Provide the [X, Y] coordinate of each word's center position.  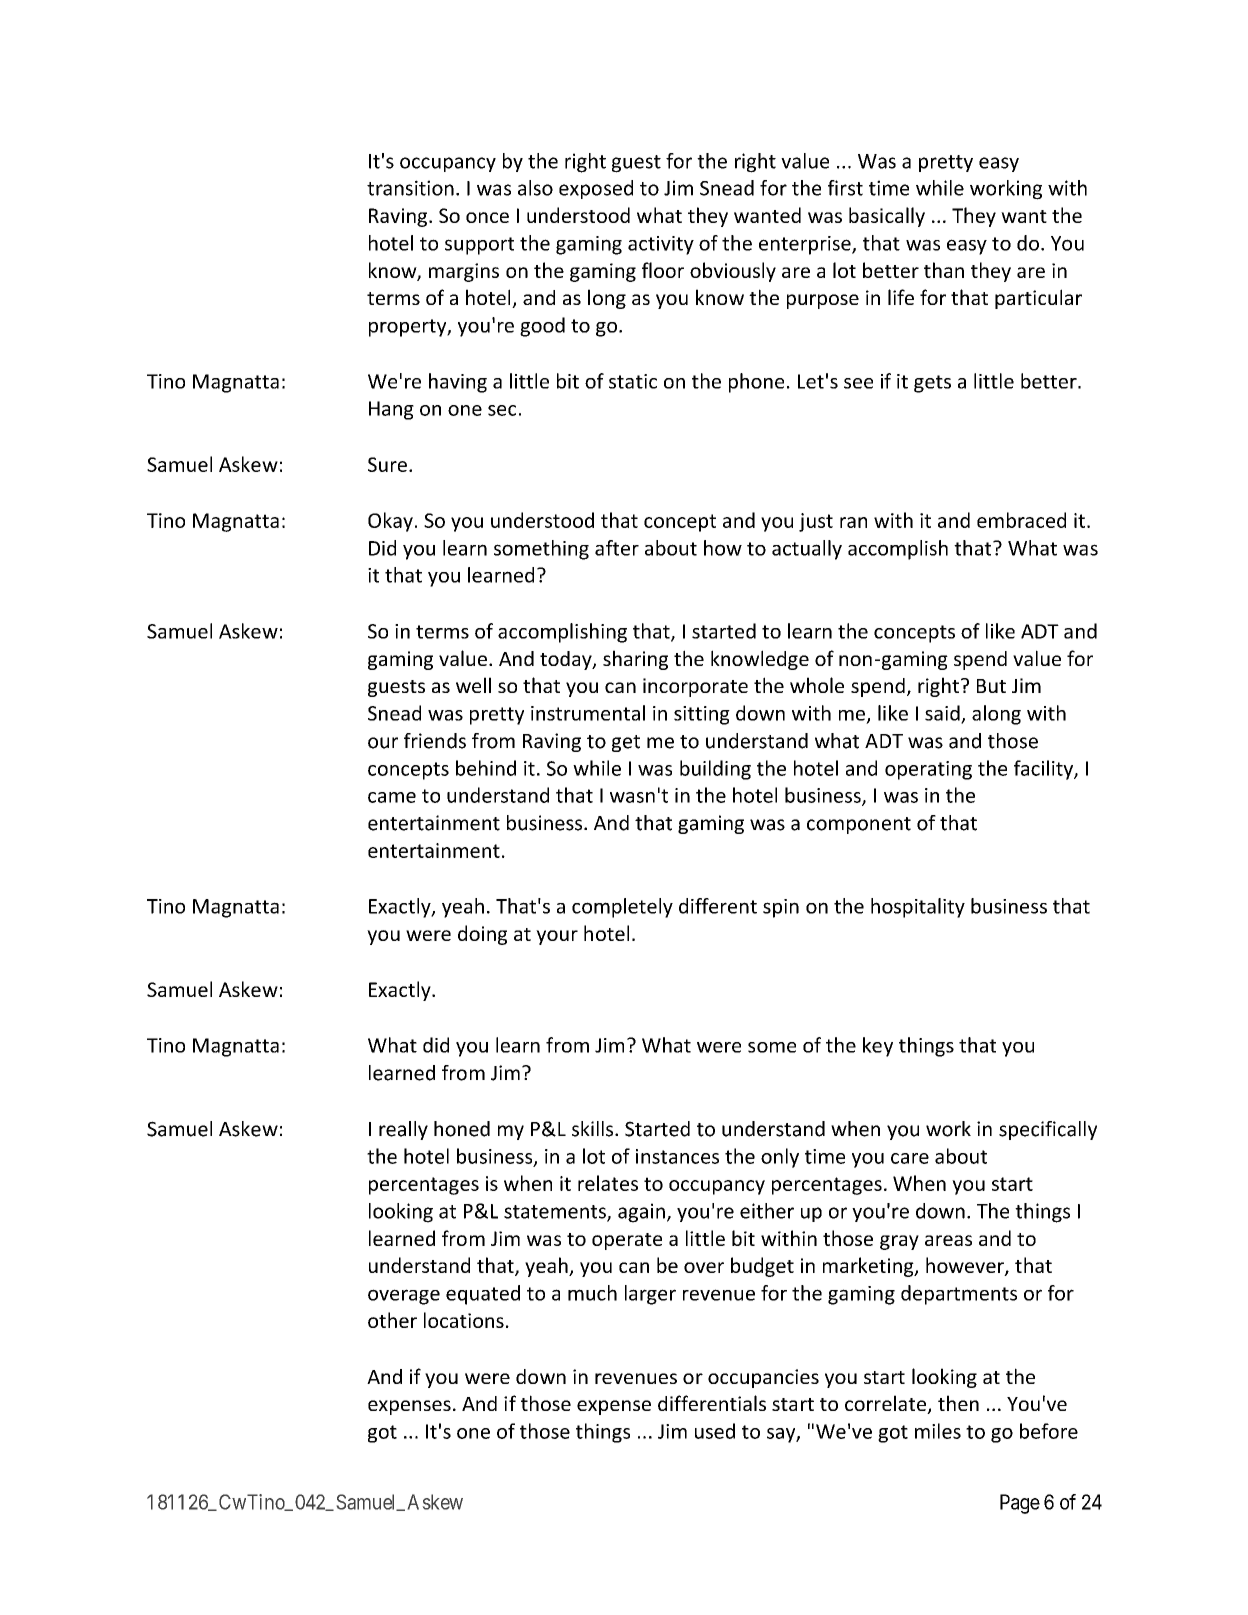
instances [677, 1156]
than [944, 270]
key [878, 1047]
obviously [733, 272]
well [473, 685]
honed [462, 1129]
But [991, 686]
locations [464, 1320]
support [479, 246]
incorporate [695, 687]
